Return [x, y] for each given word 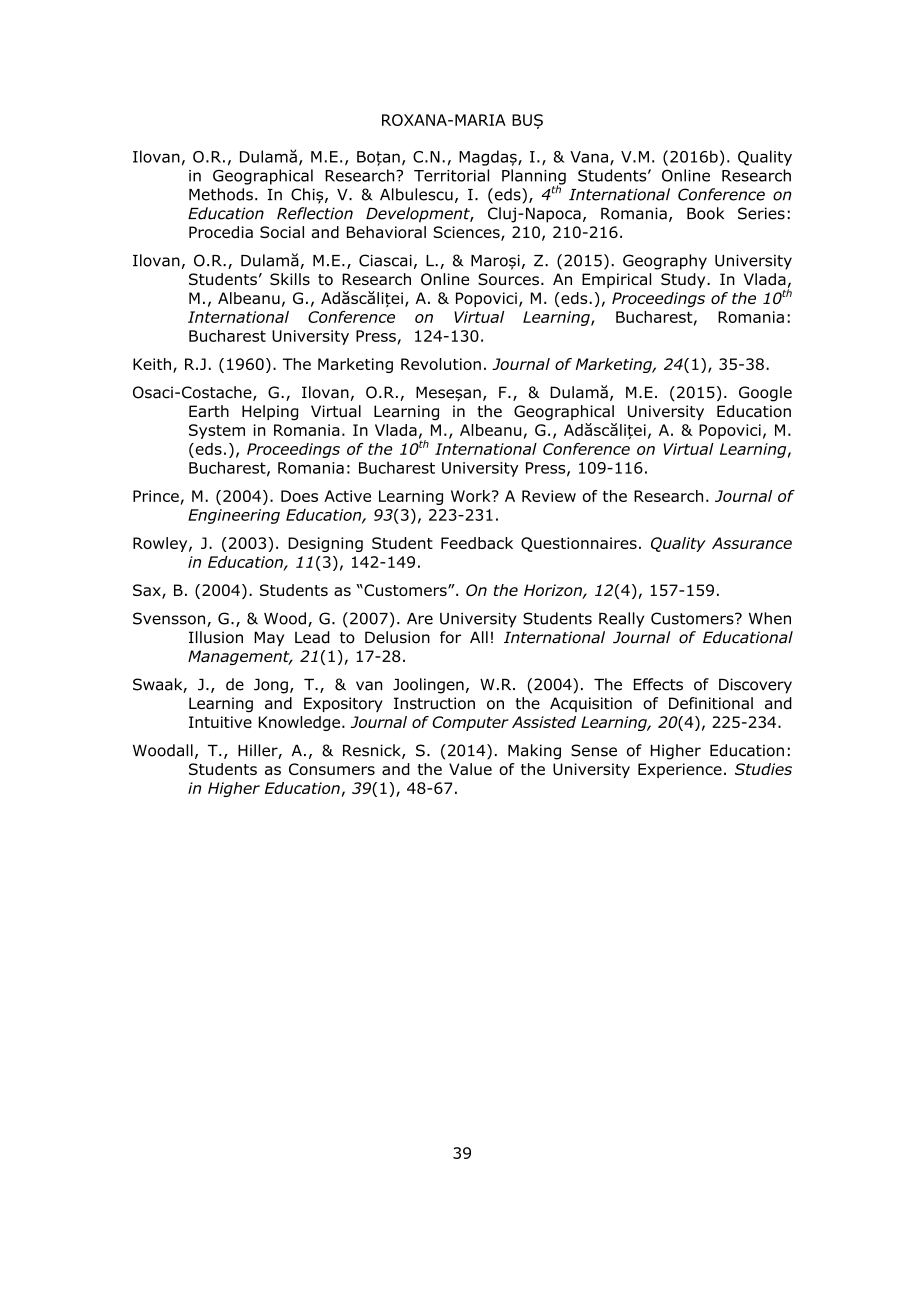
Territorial [451, 175]
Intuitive [220, 722]
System [217, 431]
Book [705, 213]
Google [765, 394]
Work [472, 496]
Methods [221, 194]
